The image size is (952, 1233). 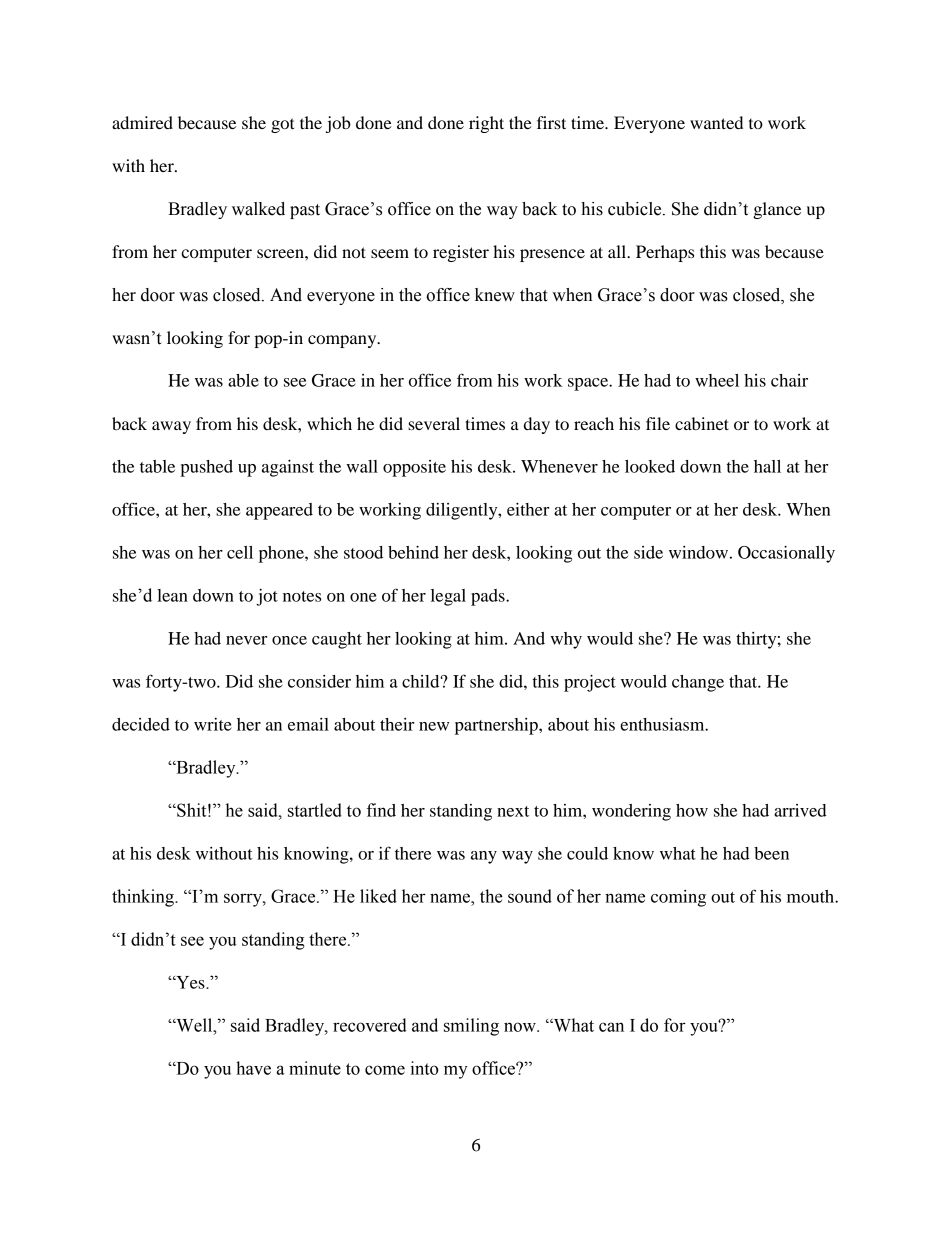 I want to click on right, so click(x=486, y=124).
